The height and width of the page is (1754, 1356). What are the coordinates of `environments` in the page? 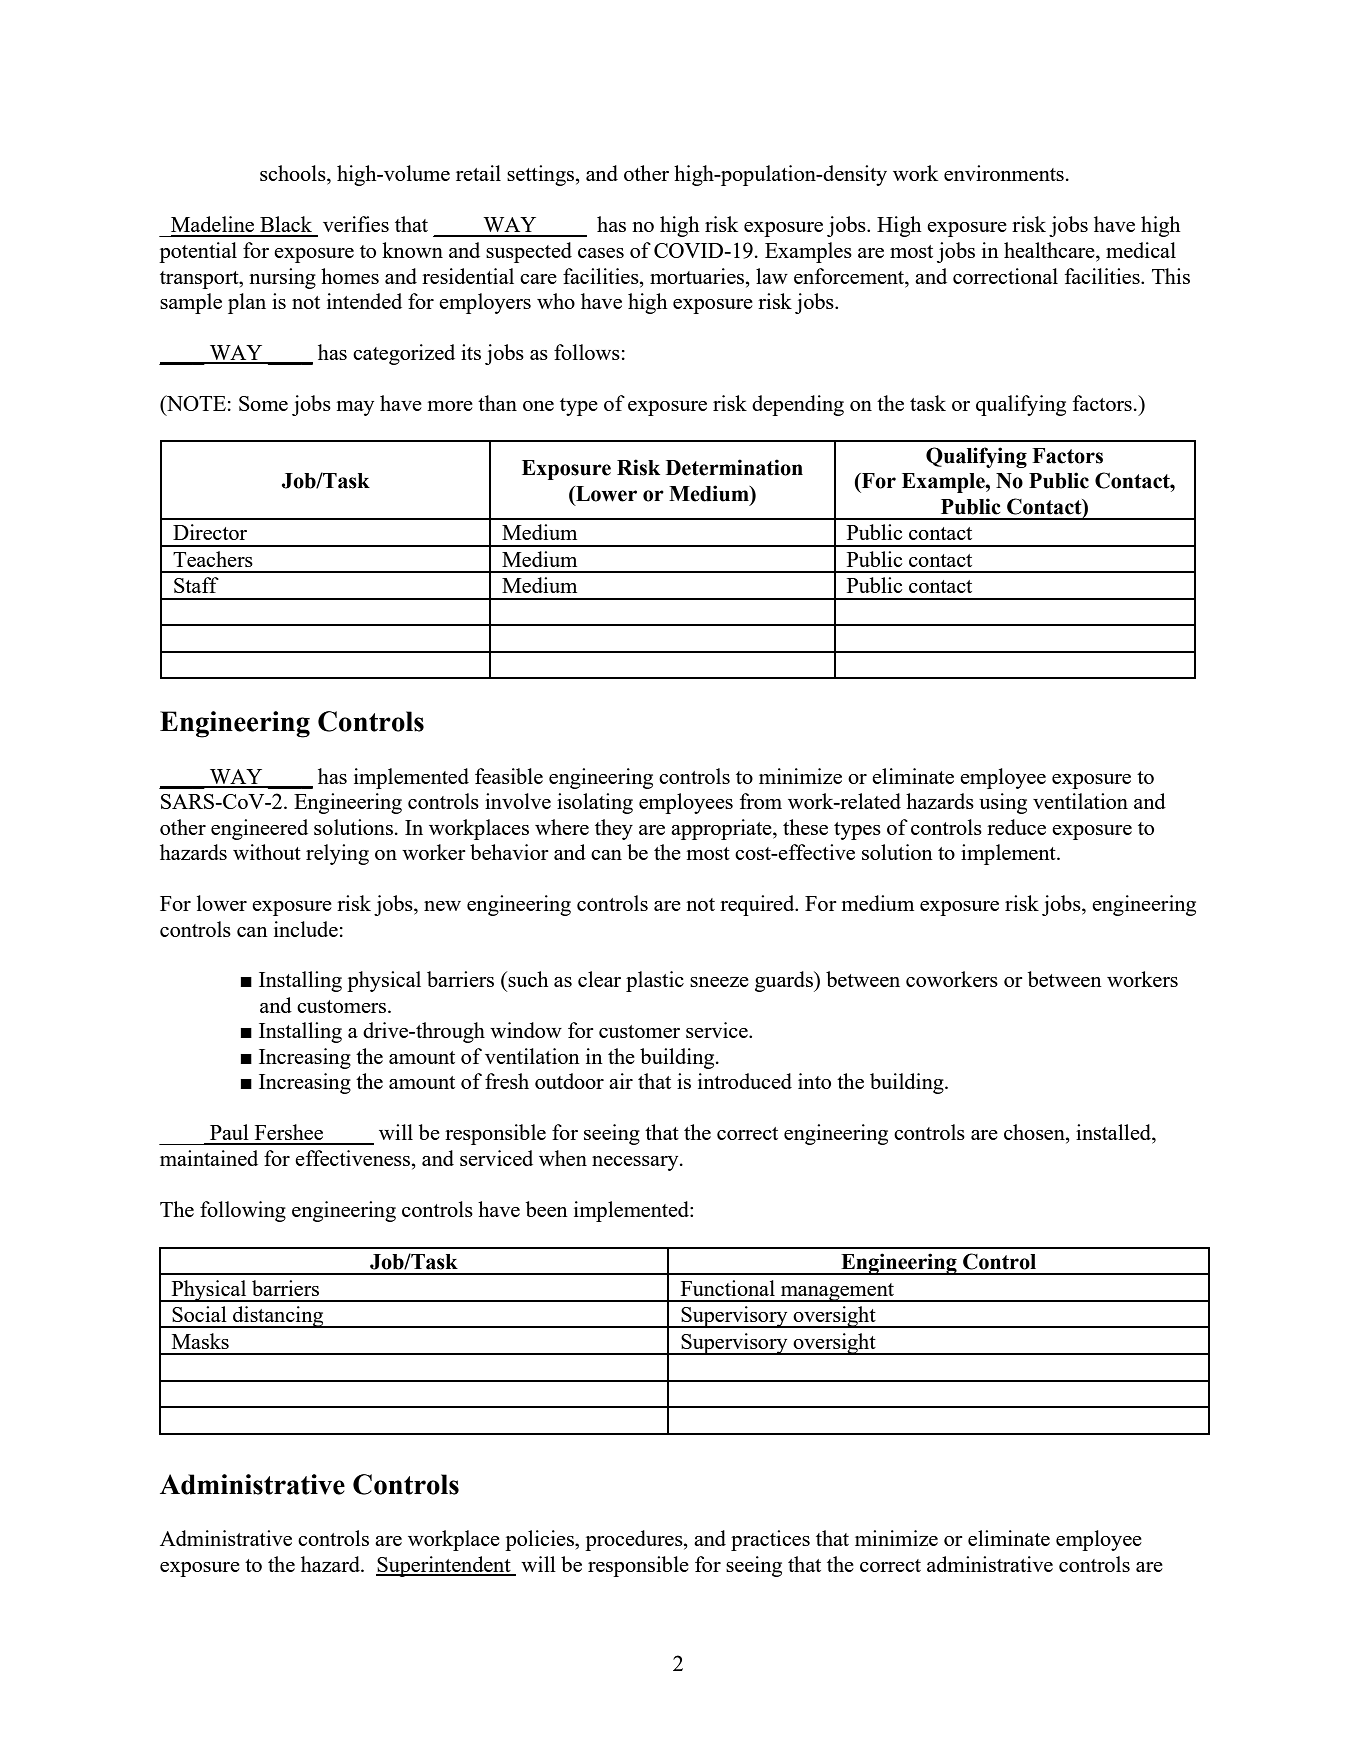 It's located at (1004, 173).
